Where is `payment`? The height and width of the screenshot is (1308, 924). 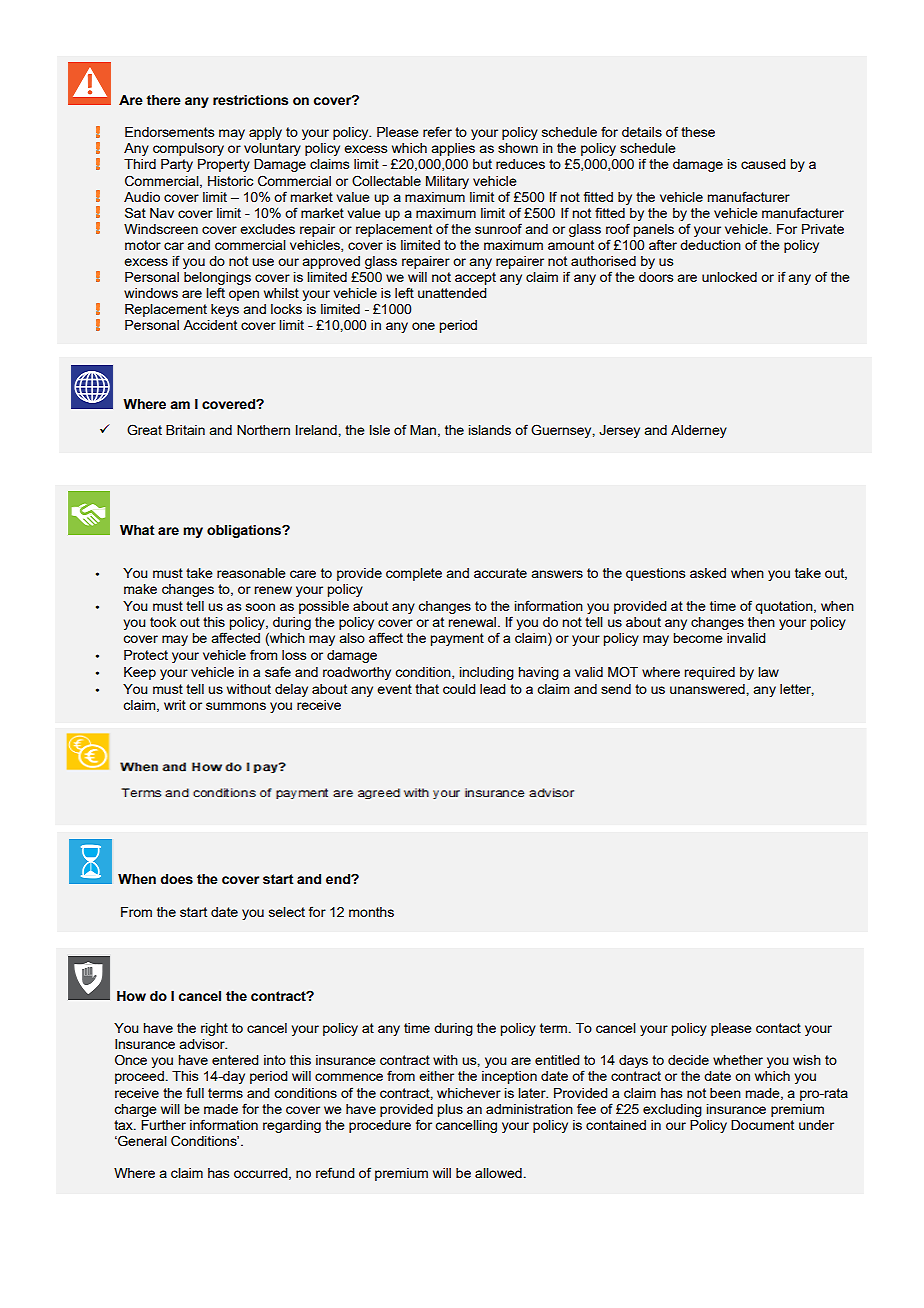
payment is located at coordinates (457, 639).
